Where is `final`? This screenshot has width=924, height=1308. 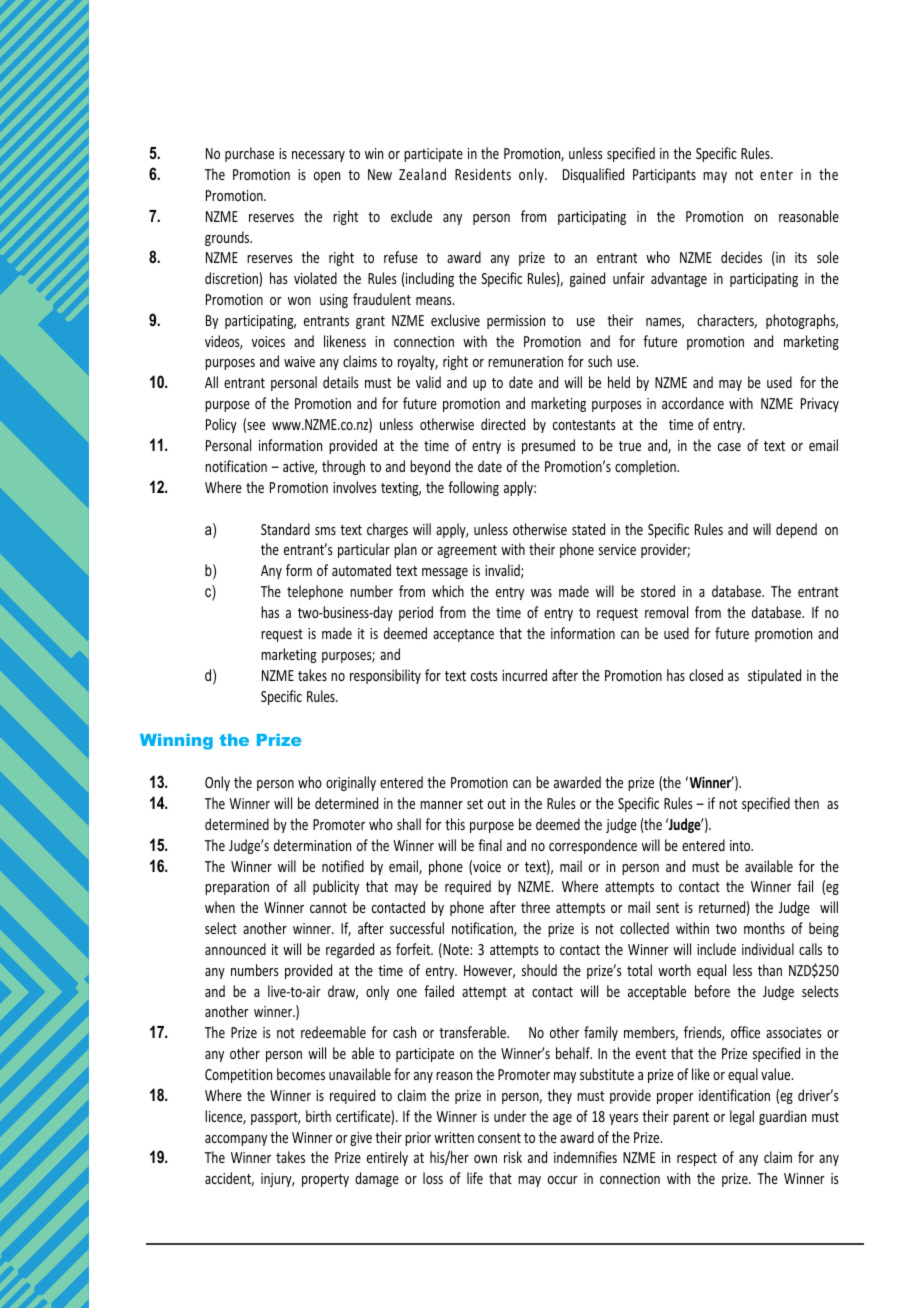
final is located at coordinates (490, 845).
